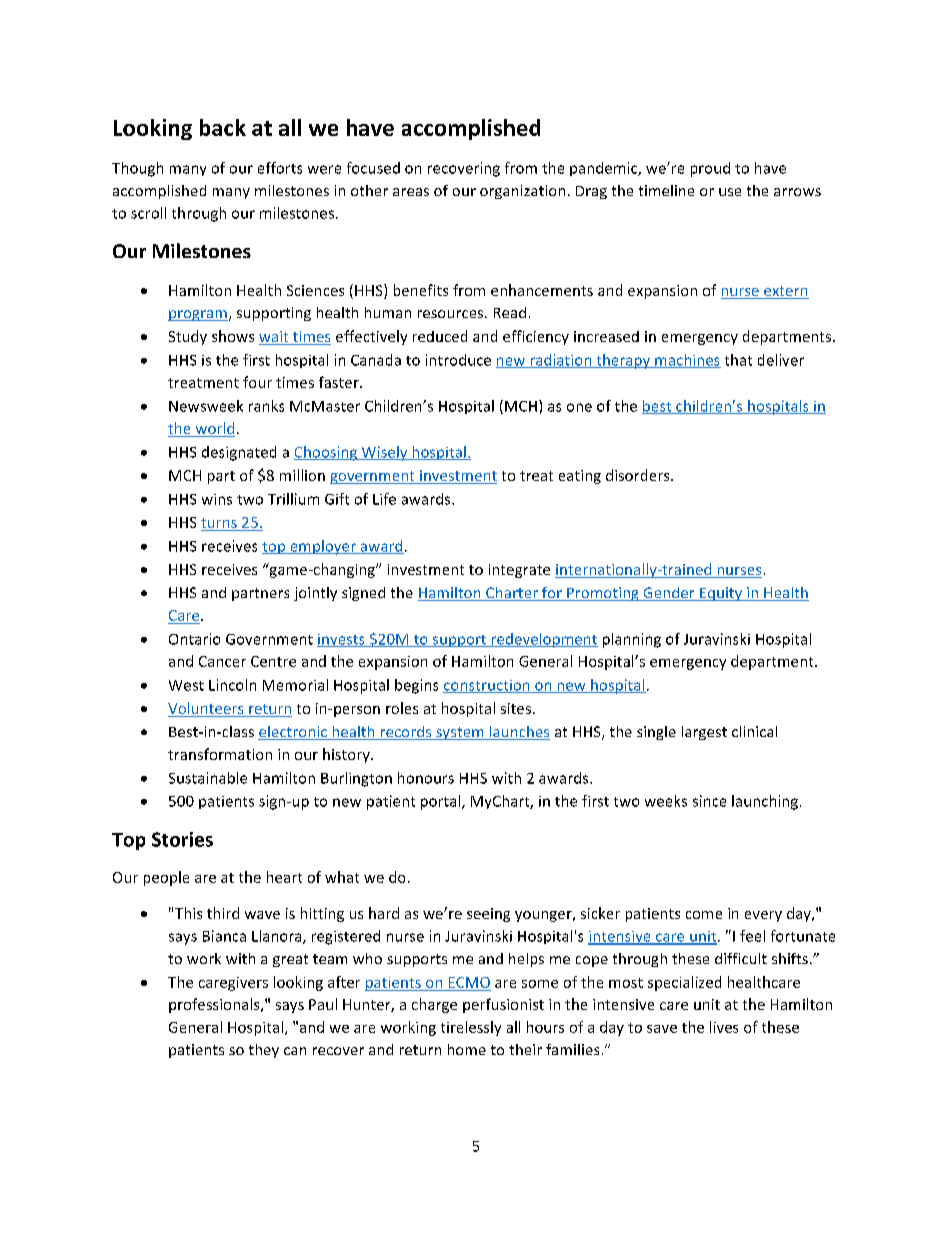 The width and height of the image is (952, 1233). What do you see at coordinates (442, 802) in the image?
I see `portal` at bounding box center [442, 802].
